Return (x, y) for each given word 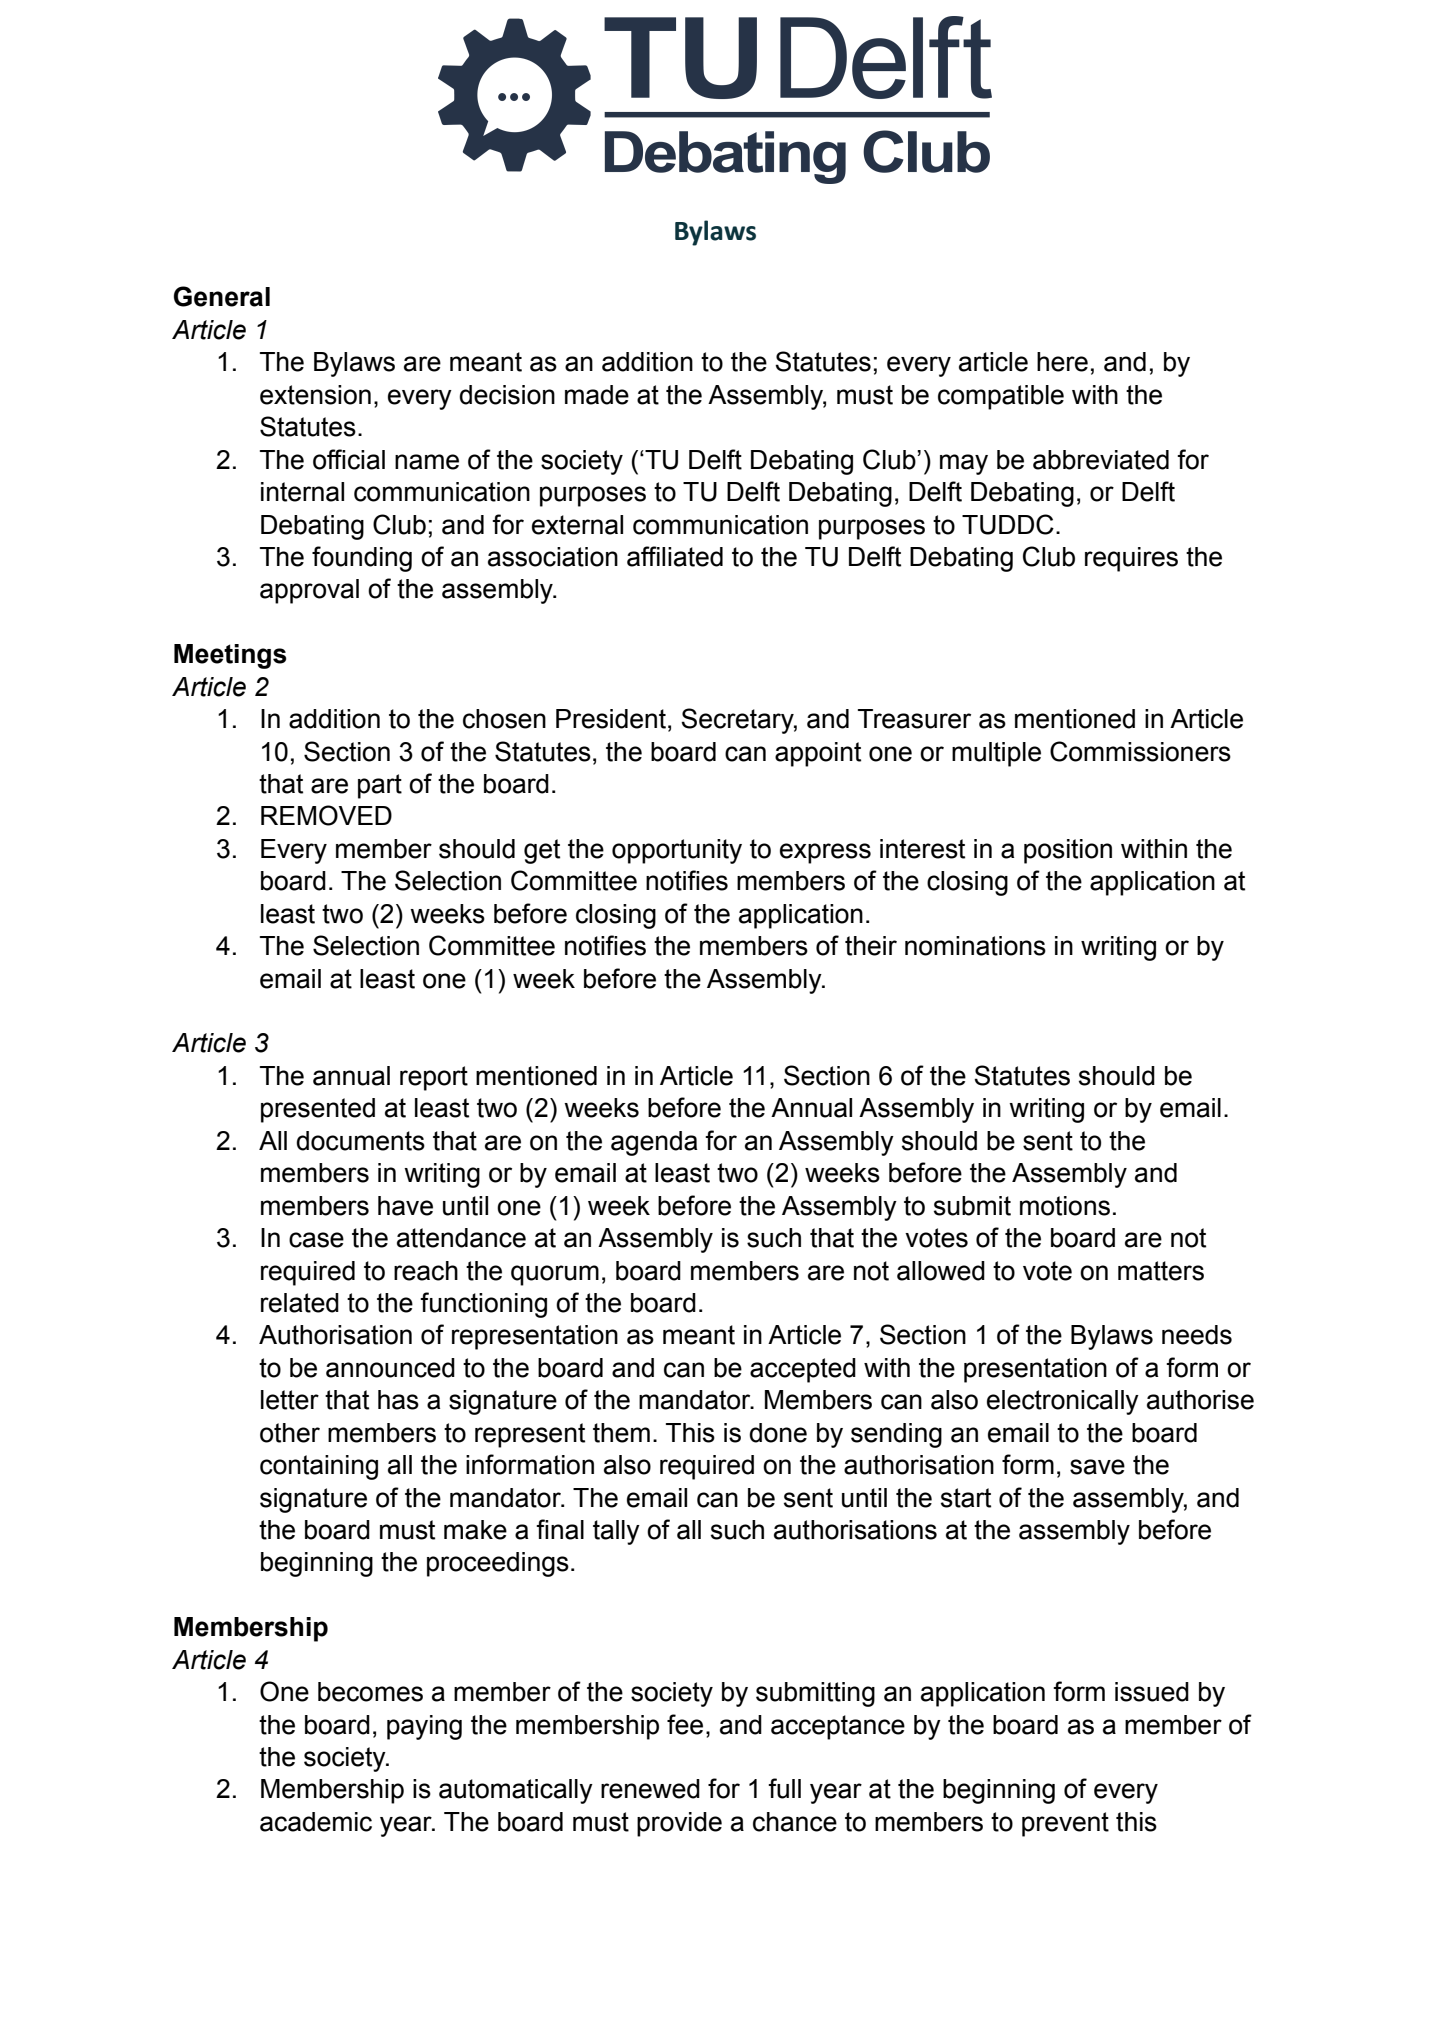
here (1062, 362)
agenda (654, 1143)
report (434, 1078)
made (597, 395)
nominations (975, 946)
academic (316, 1822)
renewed (650, 1789)
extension (315, 395)
